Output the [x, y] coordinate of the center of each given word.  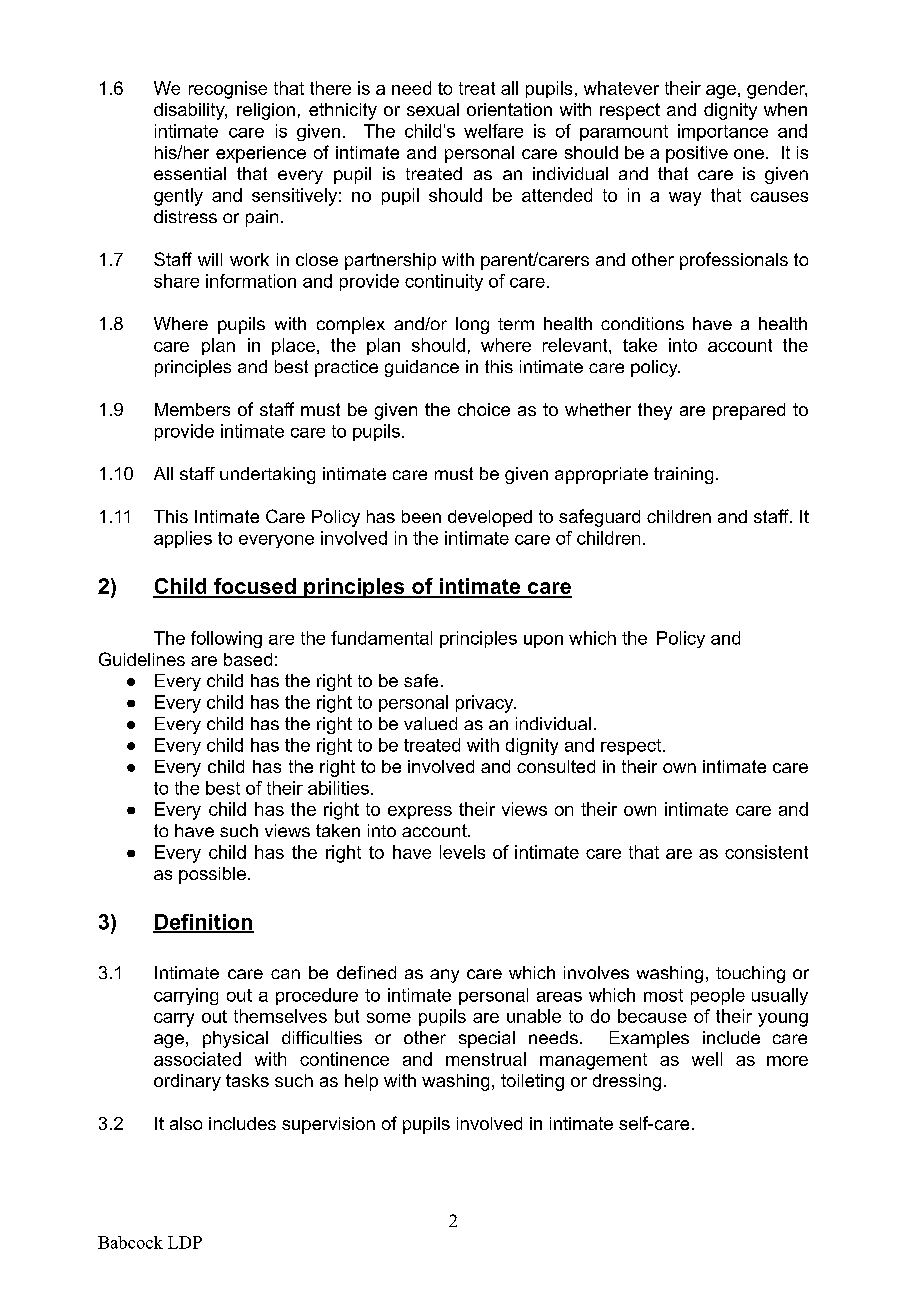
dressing [627, 1082]
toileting [532, 1082]
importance [723, 132]
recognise [228, 90]
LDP [185, 1242]
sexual [433, 109]
